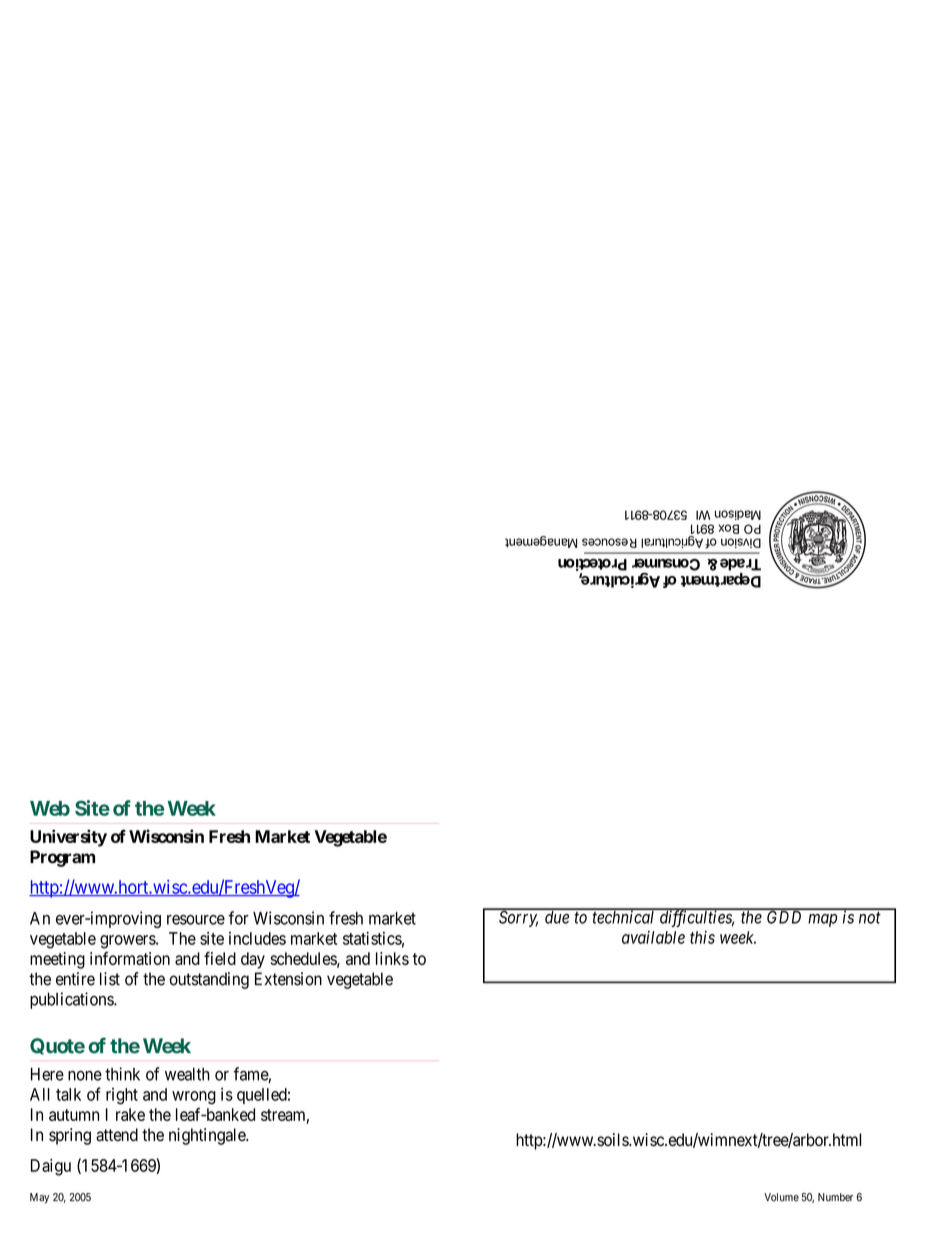 This document has height=1233, width=952. What do you see at coordinates (870, 918) in the document?
I see `not` at bounding box center [870, 918].
